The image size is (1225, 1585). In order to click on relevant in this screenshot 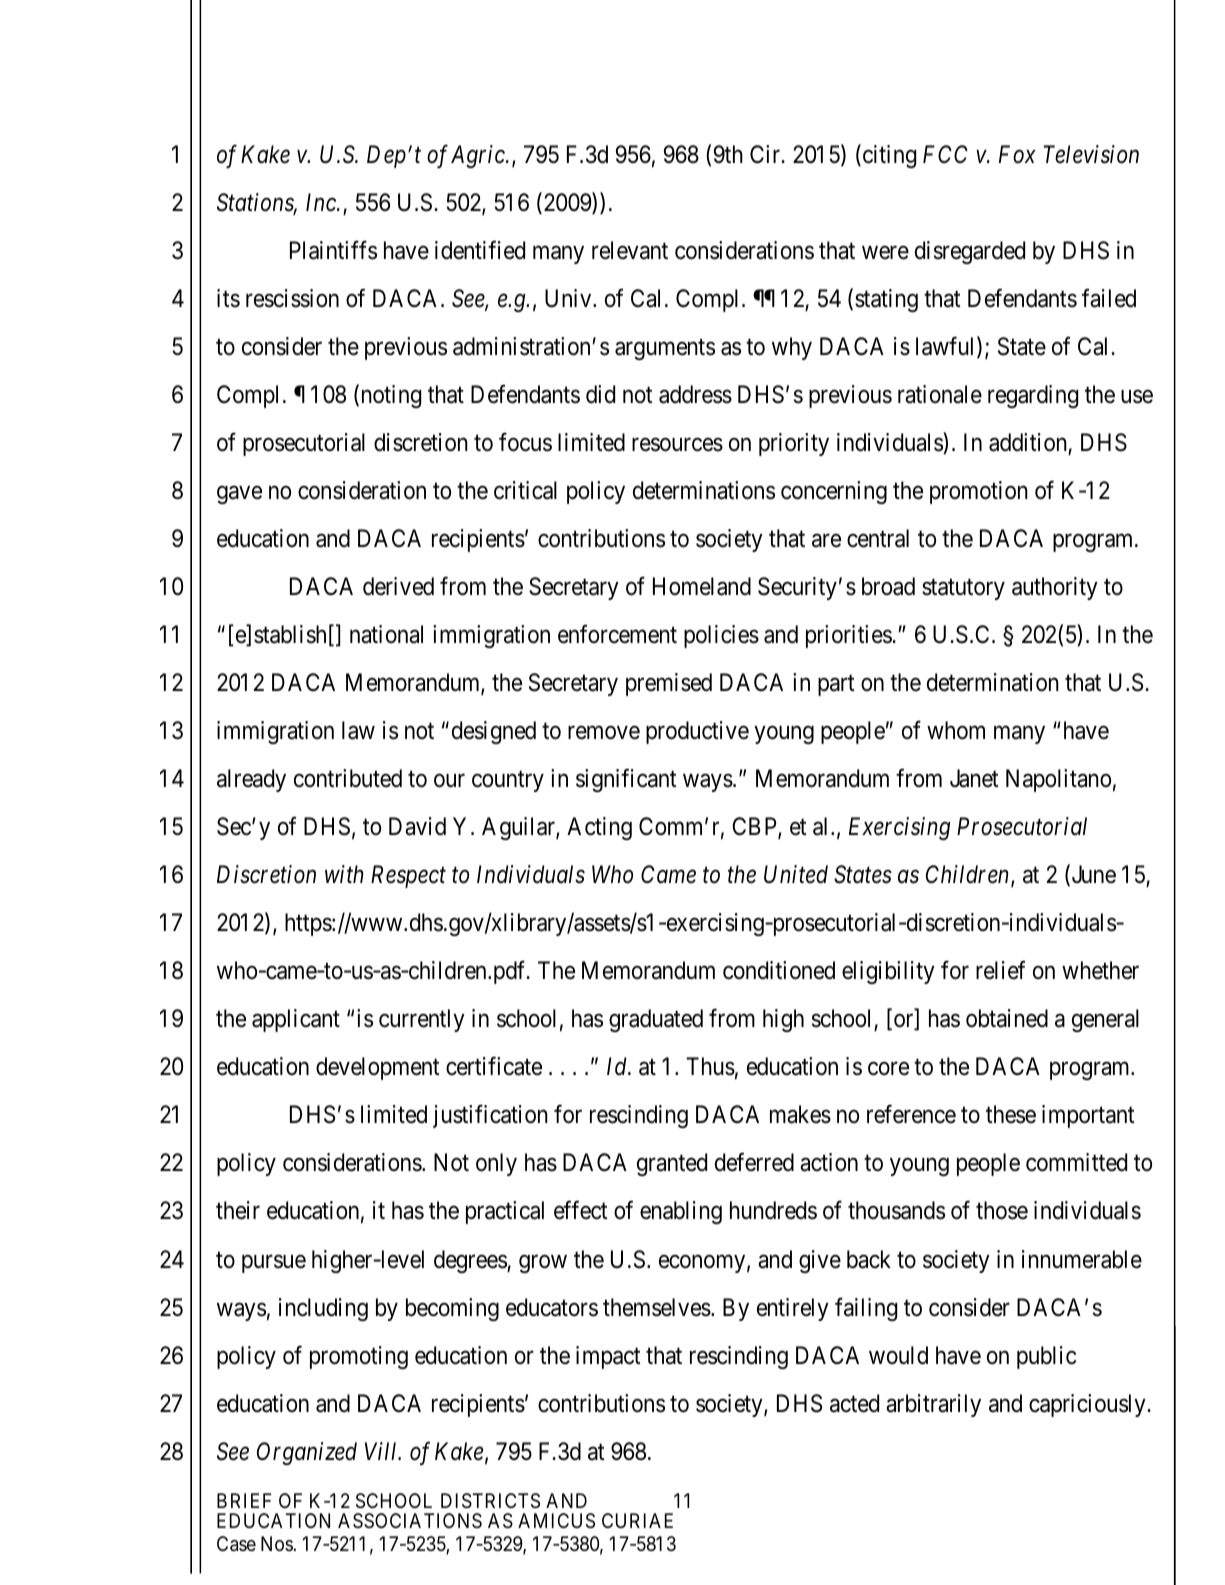, I will do `click(630, 250)`.
